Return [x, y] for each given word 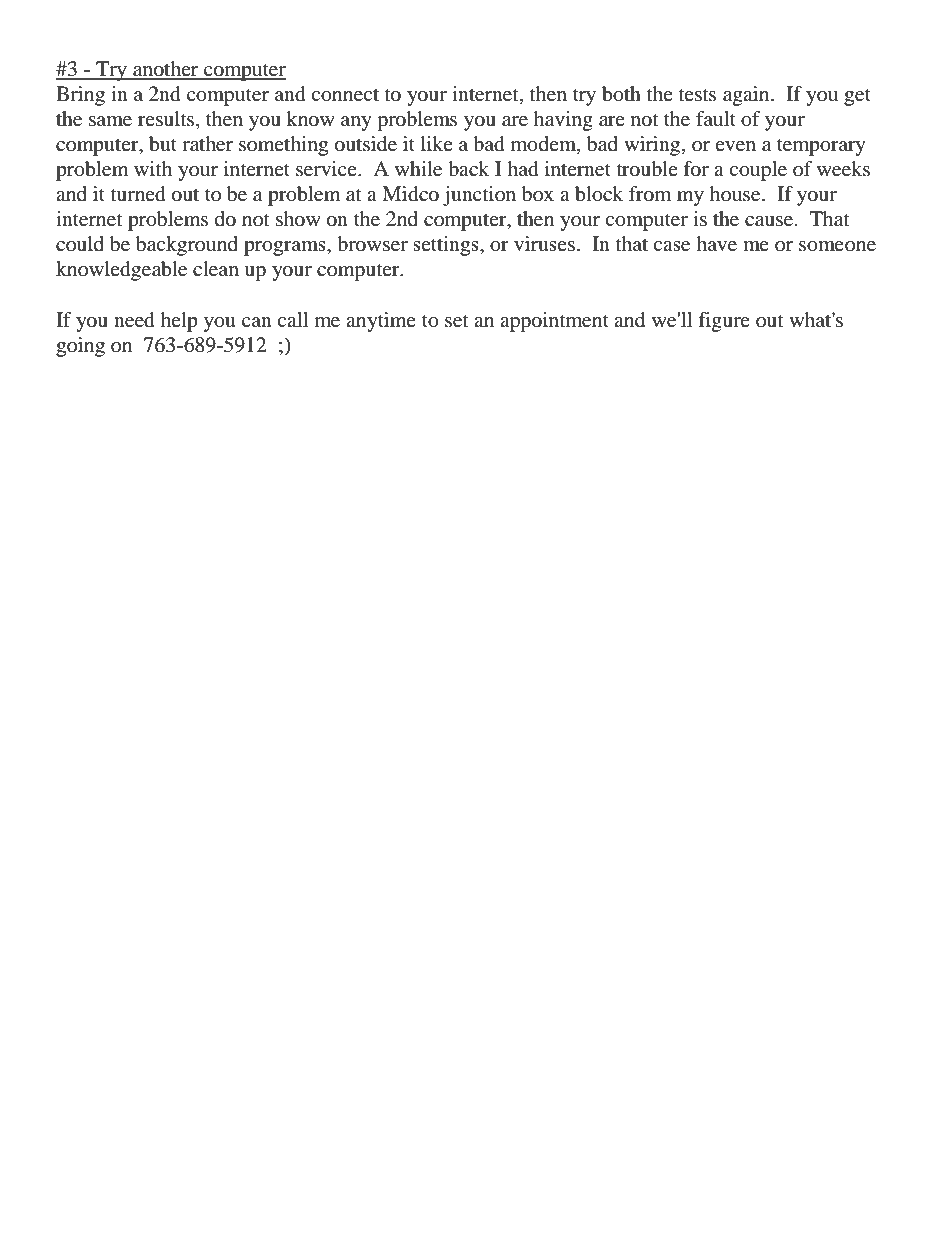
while [418, 169]
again [747, 96]
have [716, 244]
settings [447, 246]
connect [345, 95]
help [179, 322]
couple [758, 171]
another [166, 70]
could [80, 244]
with [153, 168]
